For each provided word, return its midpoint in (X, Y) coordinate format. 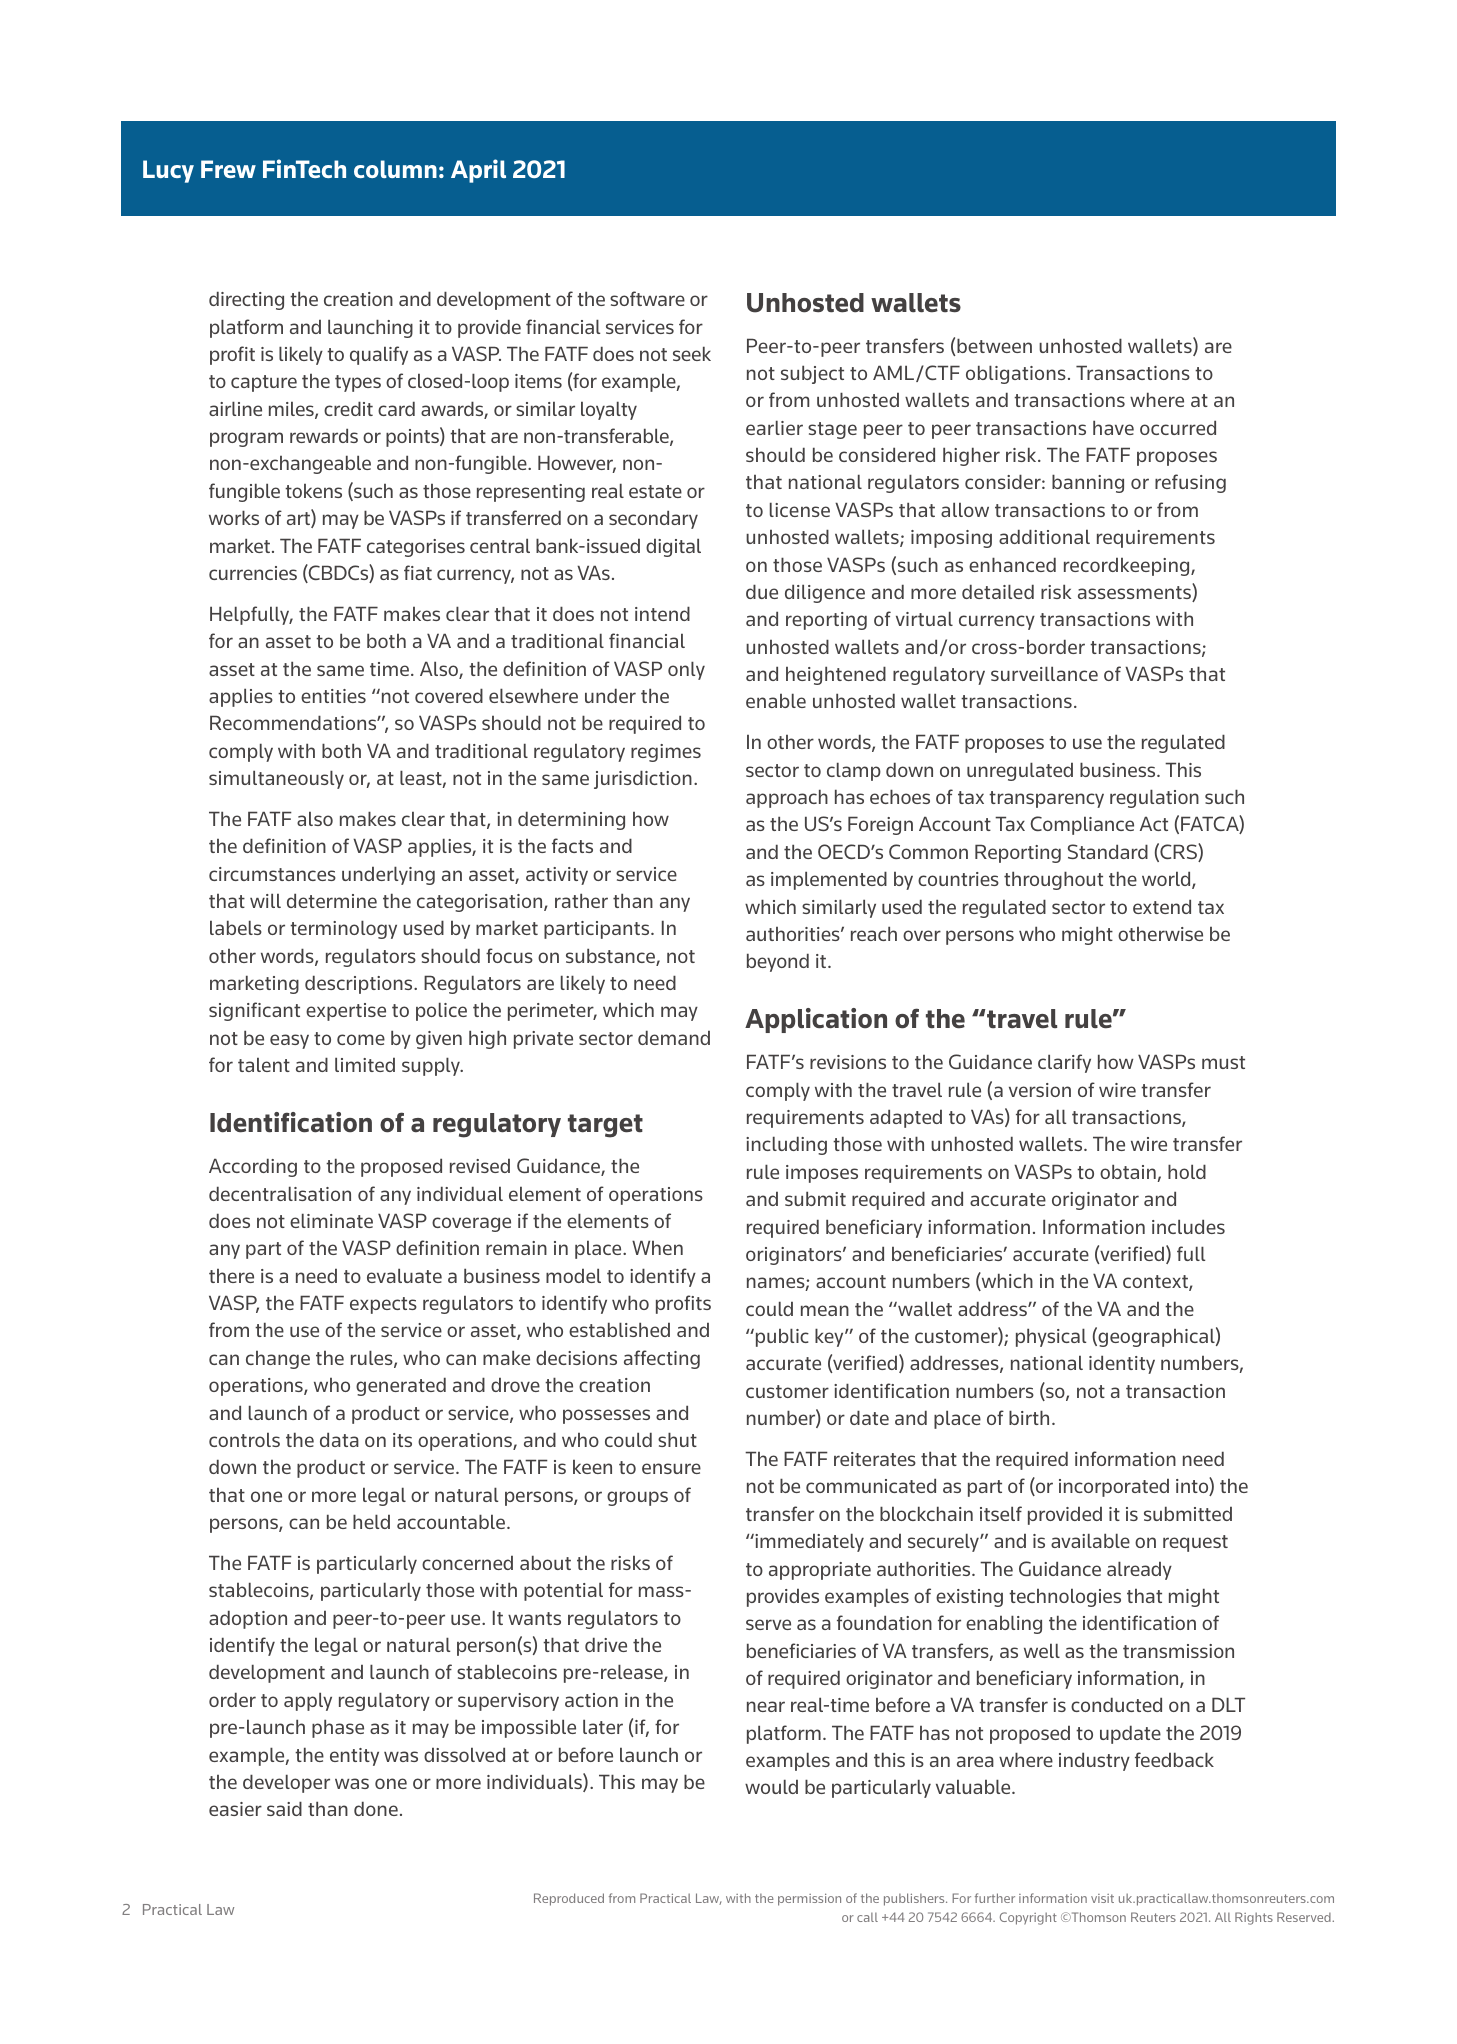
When (657, 1247)
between (994, 345)
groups (637, 1498)
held (371, 1521)
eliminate (331, 1220)
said (284, 1808)
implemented (829, 880)
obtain (1129, 1173)
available (1090, 1540)
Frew (228, 169)
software (647, 298)
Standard (1108, 851)
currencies (253, 573)
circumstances (272, 874)
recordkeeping (1128, 567)
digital (673, 547)
